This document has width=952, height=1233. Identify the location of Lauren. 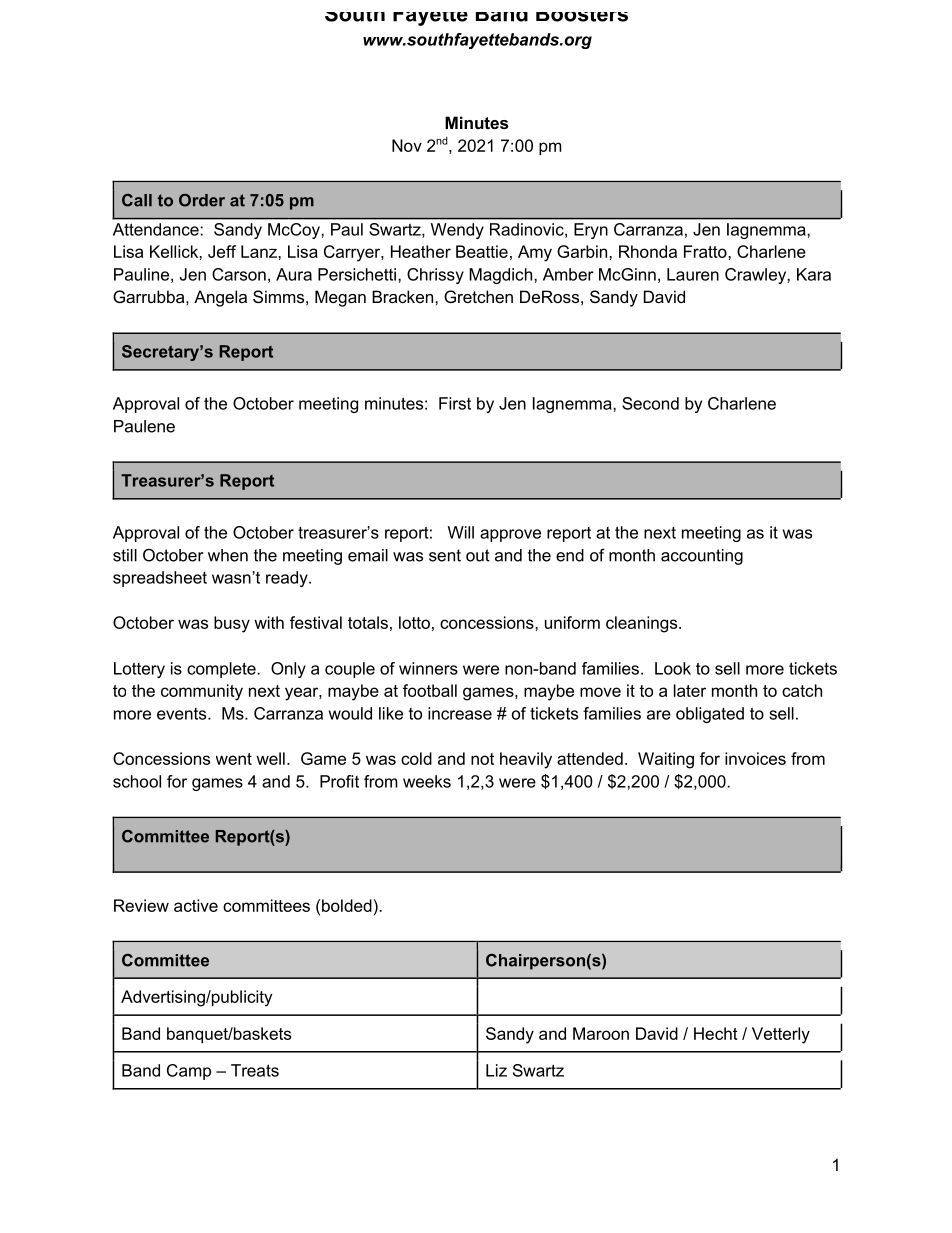
(693, 274).
